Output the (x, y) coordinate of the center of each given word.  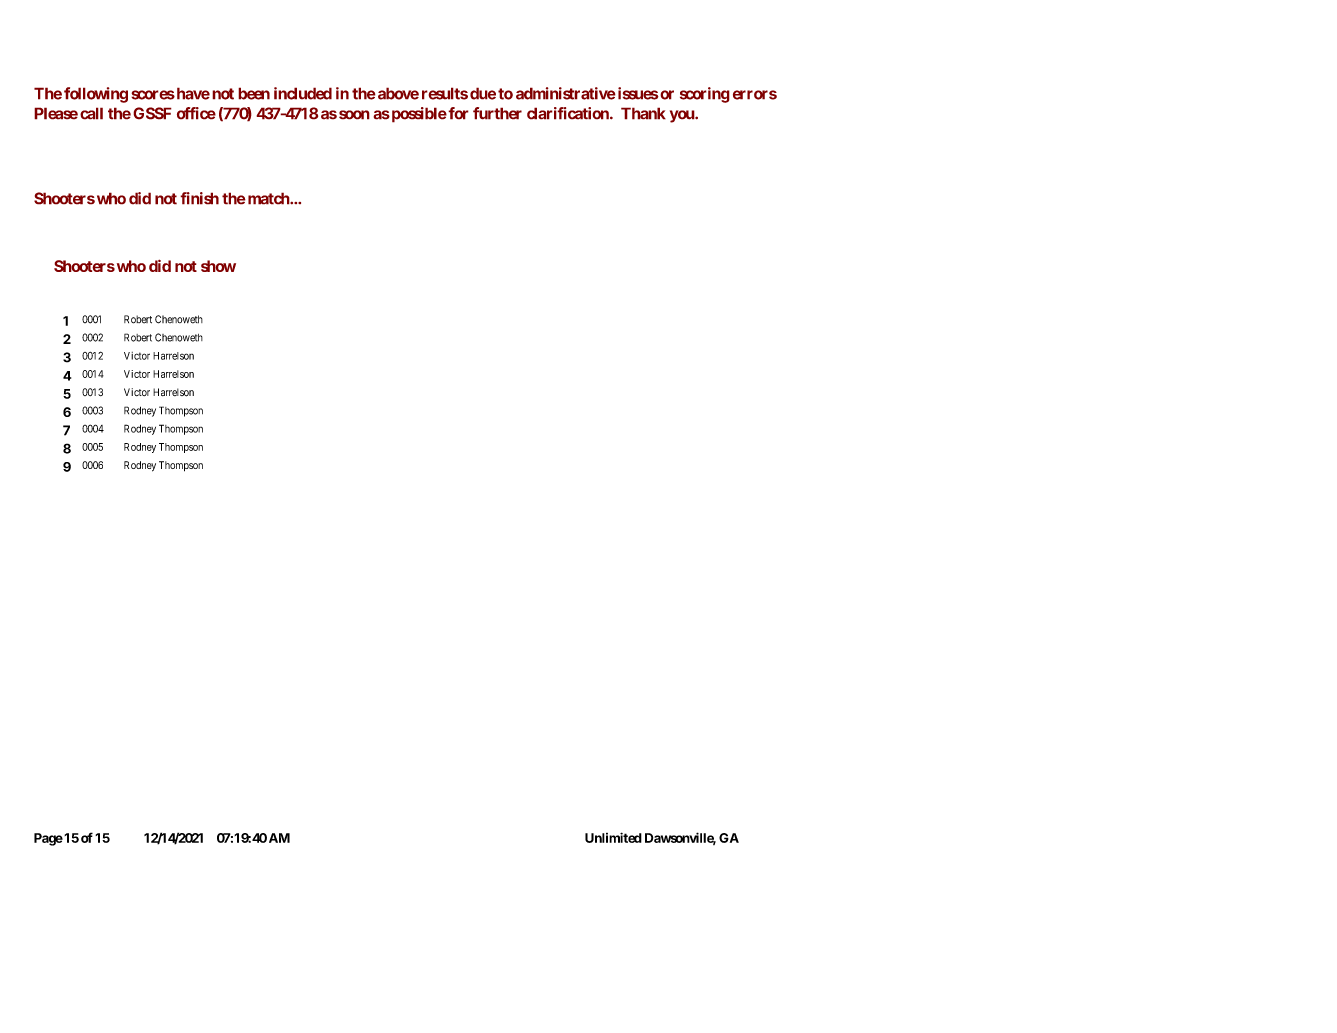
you (683, 116)
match (268, 198)
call (91, 113)
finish (199, 198)
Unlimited (613, 837)
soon (354, 115)
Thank (643, 113)
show (218, 266)
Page (48, 839)
